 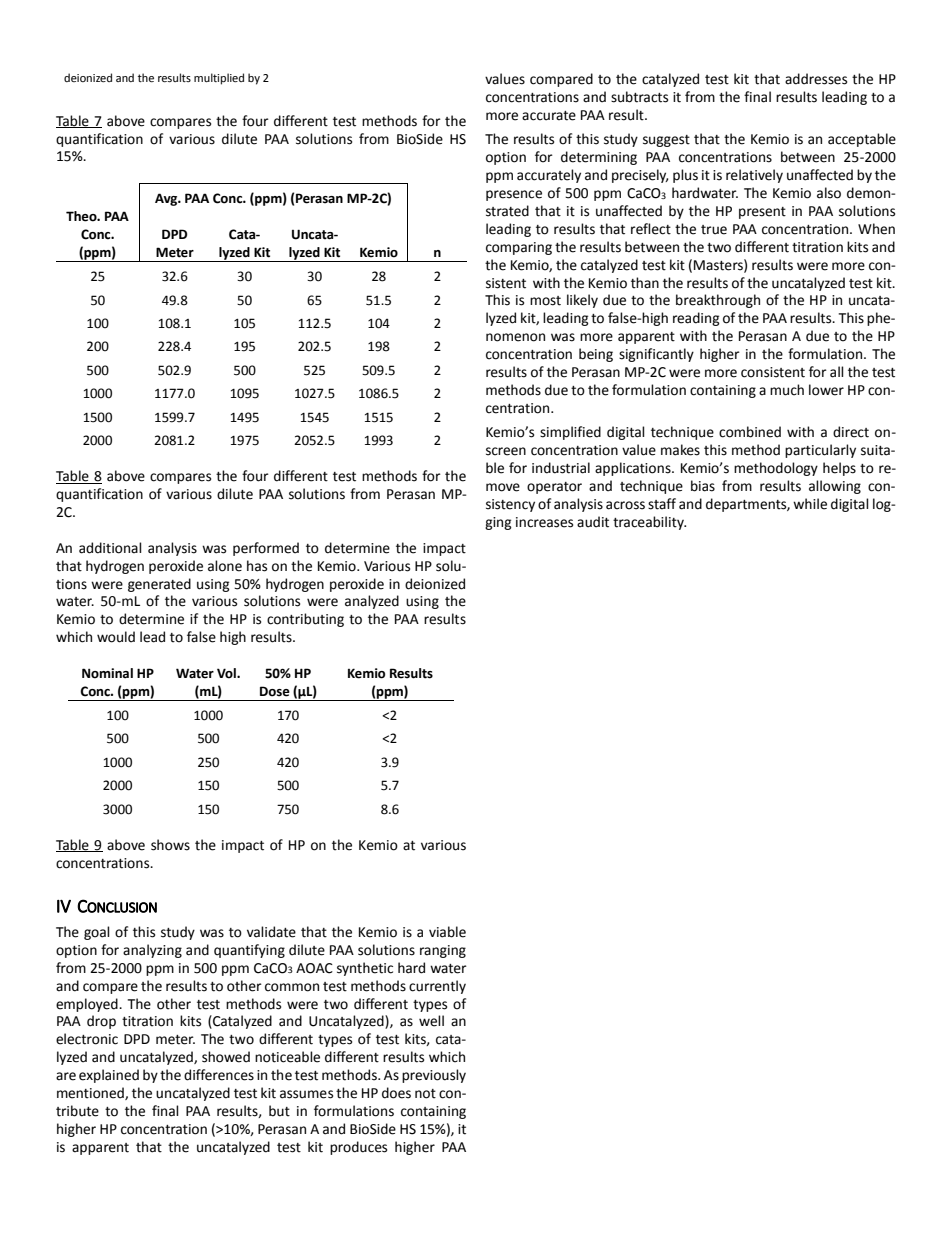 I want to click on multiplied, so click(x=219, y=79).
